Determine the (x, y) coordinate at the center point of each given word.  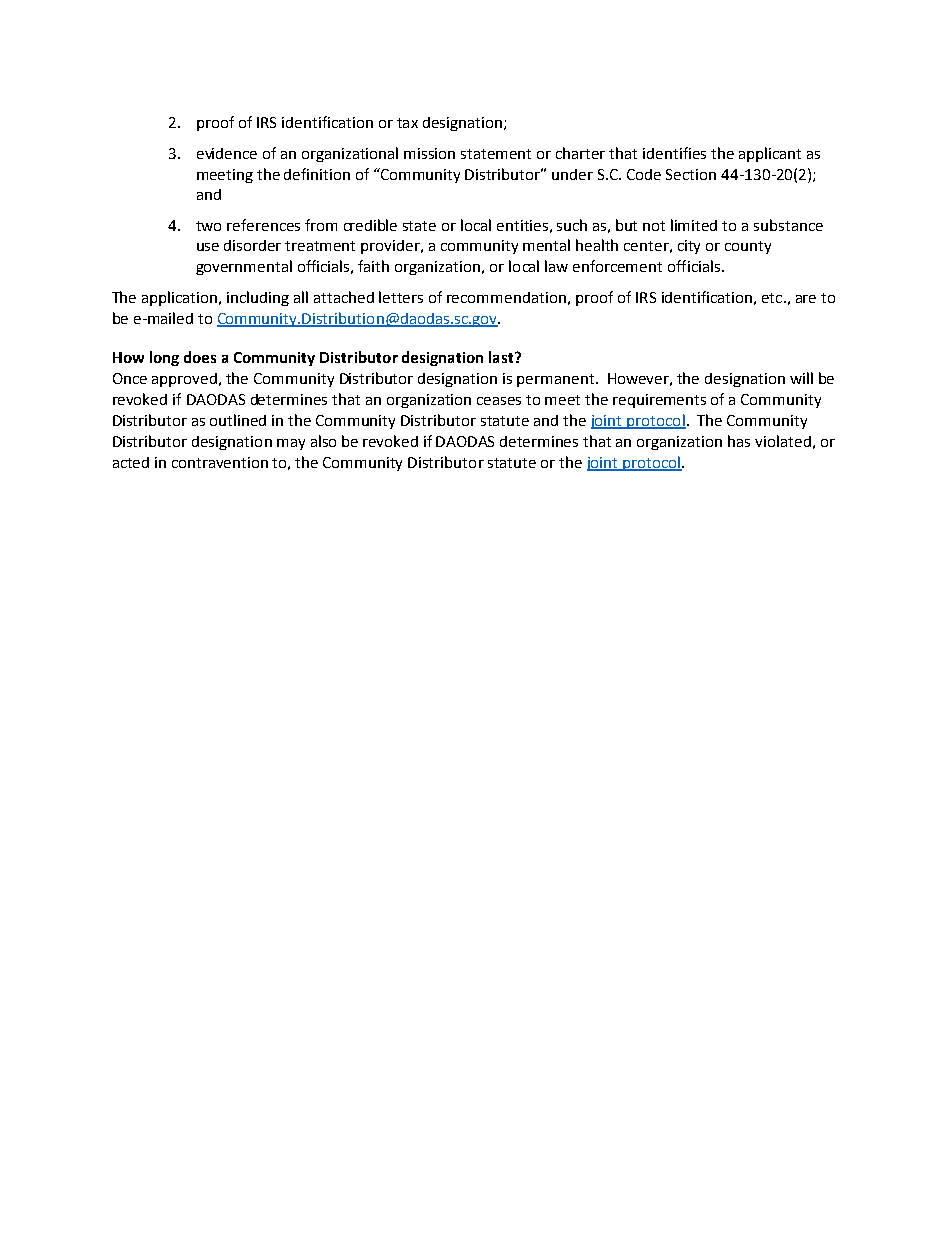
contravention (220, 462)
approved (186, 380)
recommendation (506, 297)
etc (773, 298)
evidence (227, 153)
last (502, 357)
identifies (674, 153)
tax (407, 123)
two (208, 226)
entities (522, 225)
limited (694, 225)
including (258, 298)
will (801, 378)
